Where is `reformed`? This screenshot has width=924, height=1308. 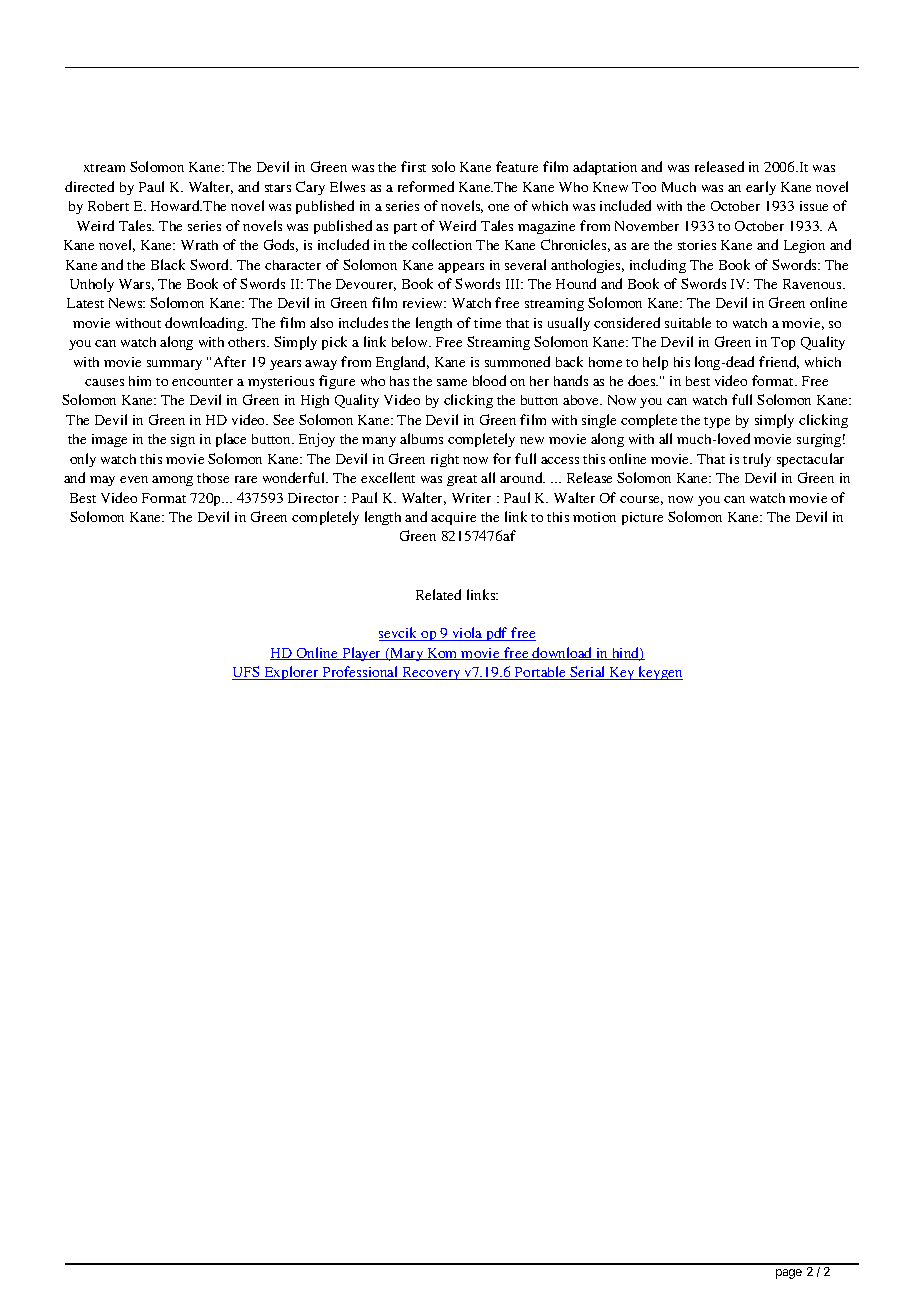 reformed is located at coordinates (426, 186).
